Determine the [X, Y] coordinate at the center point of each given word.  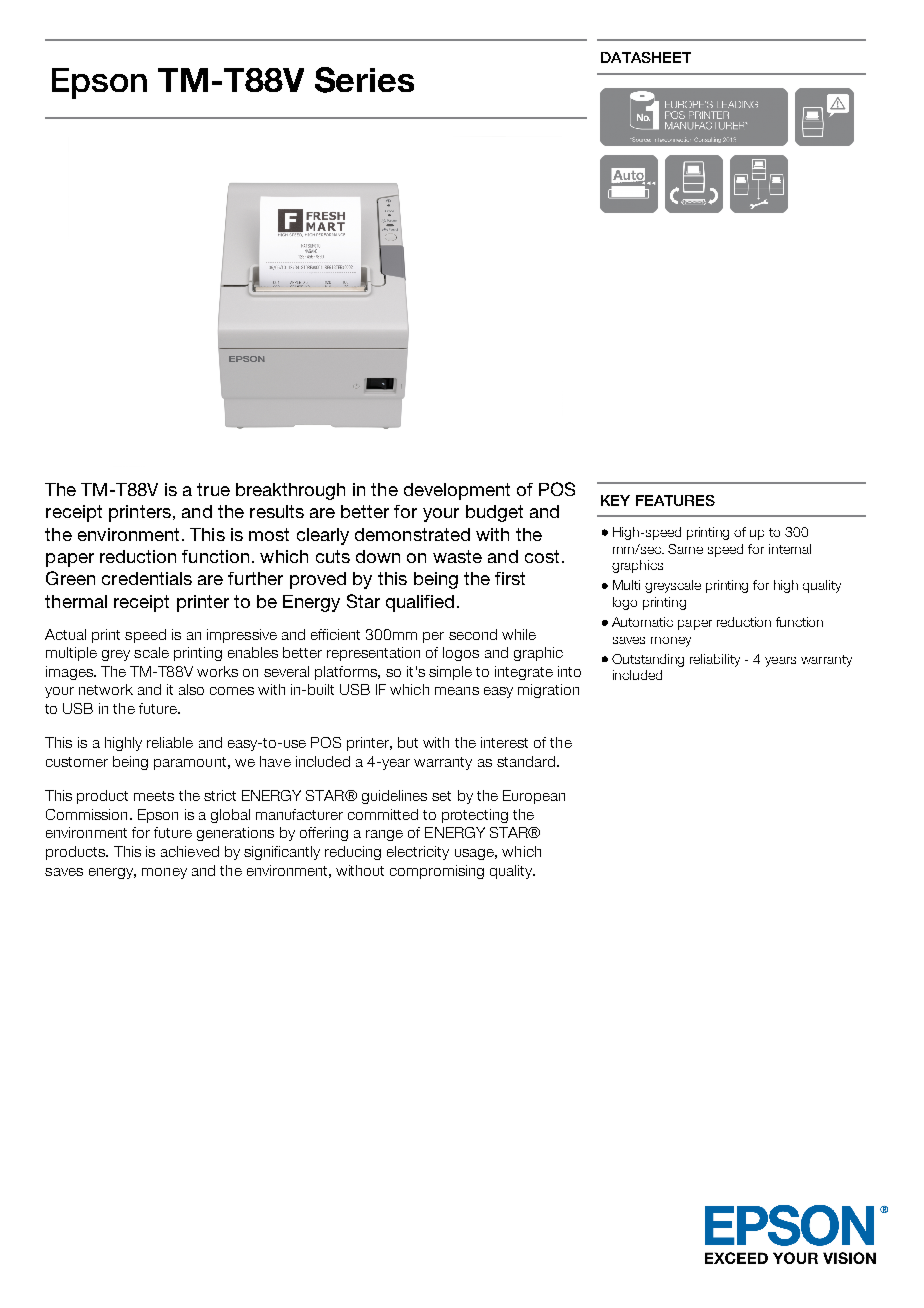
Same [685, 549]
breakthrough [290, 491]
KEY [615, 500]
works [217, 671]
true [213, 489]
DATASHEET [646, 57]
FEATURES [675, 500]
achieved [190, 851]
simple [450, 673]
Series [364, 80]
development [457, 491]
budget [494, 513]
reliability [715, 660]
